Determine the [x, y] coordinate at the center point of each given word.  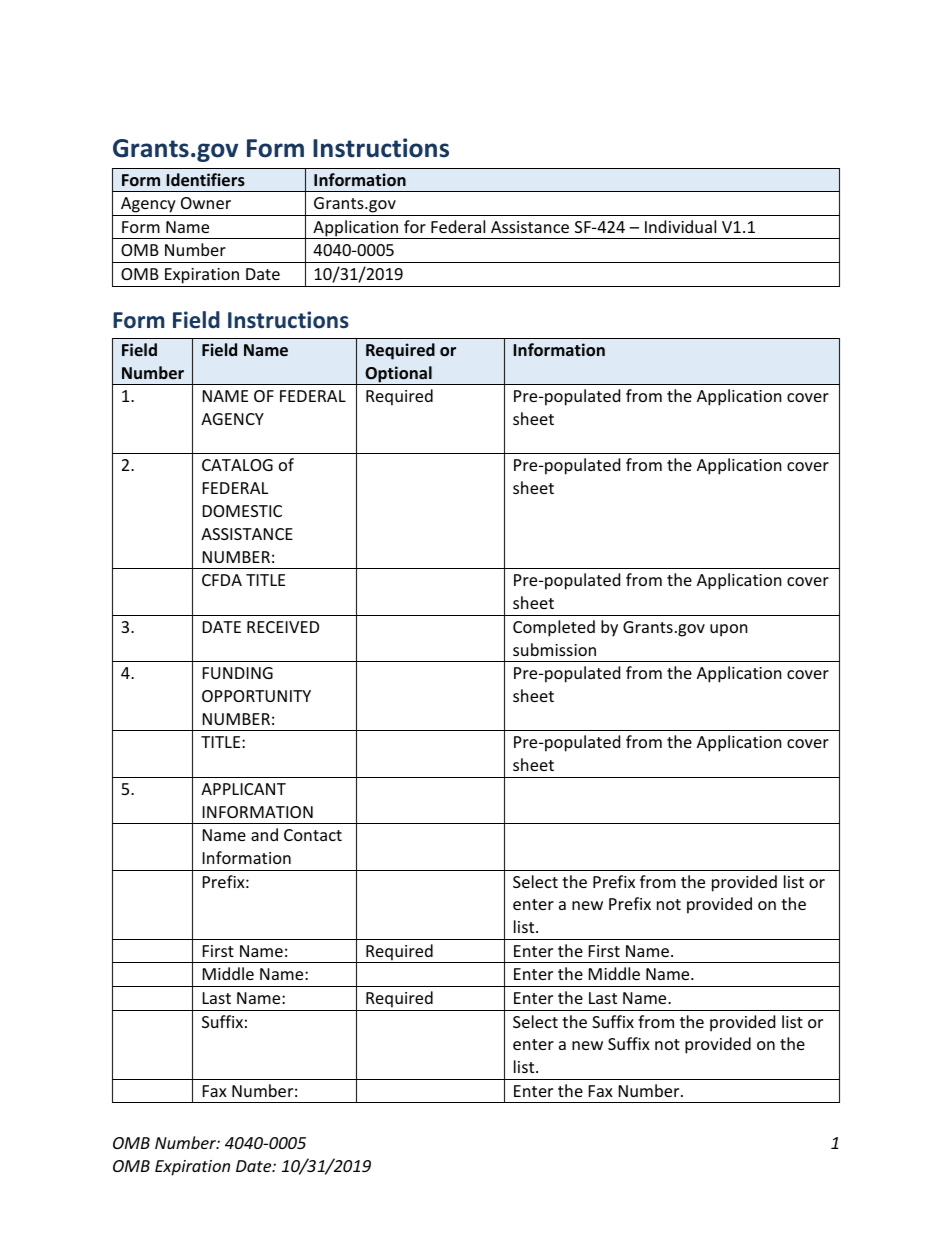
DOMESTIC [242, 511]
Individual [680, 226]
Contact [313, 835]
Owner [206, 203]
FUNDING [238, 673]
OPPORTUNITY [256, 696]
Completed [554, 628]
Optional [398, 375]
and [264, 834]
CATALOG [237, 465]
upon [729, 630]
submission [554, 649]
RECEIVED [283, 627]
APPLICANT [243, 789]
